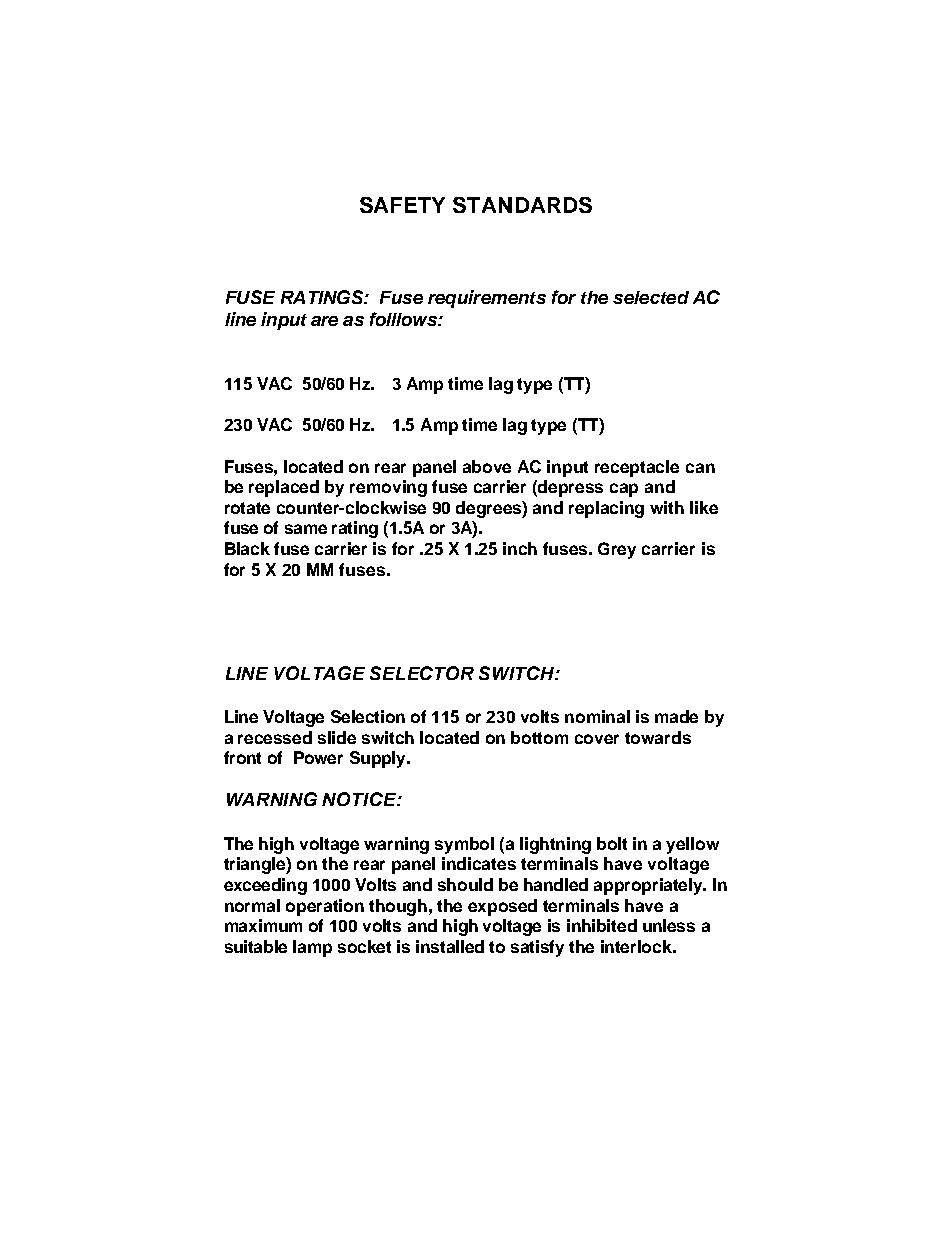  What do you see at coordinates (522, 205) in the image?
I see `STANDARDS` at bounding box center [522, 205].
